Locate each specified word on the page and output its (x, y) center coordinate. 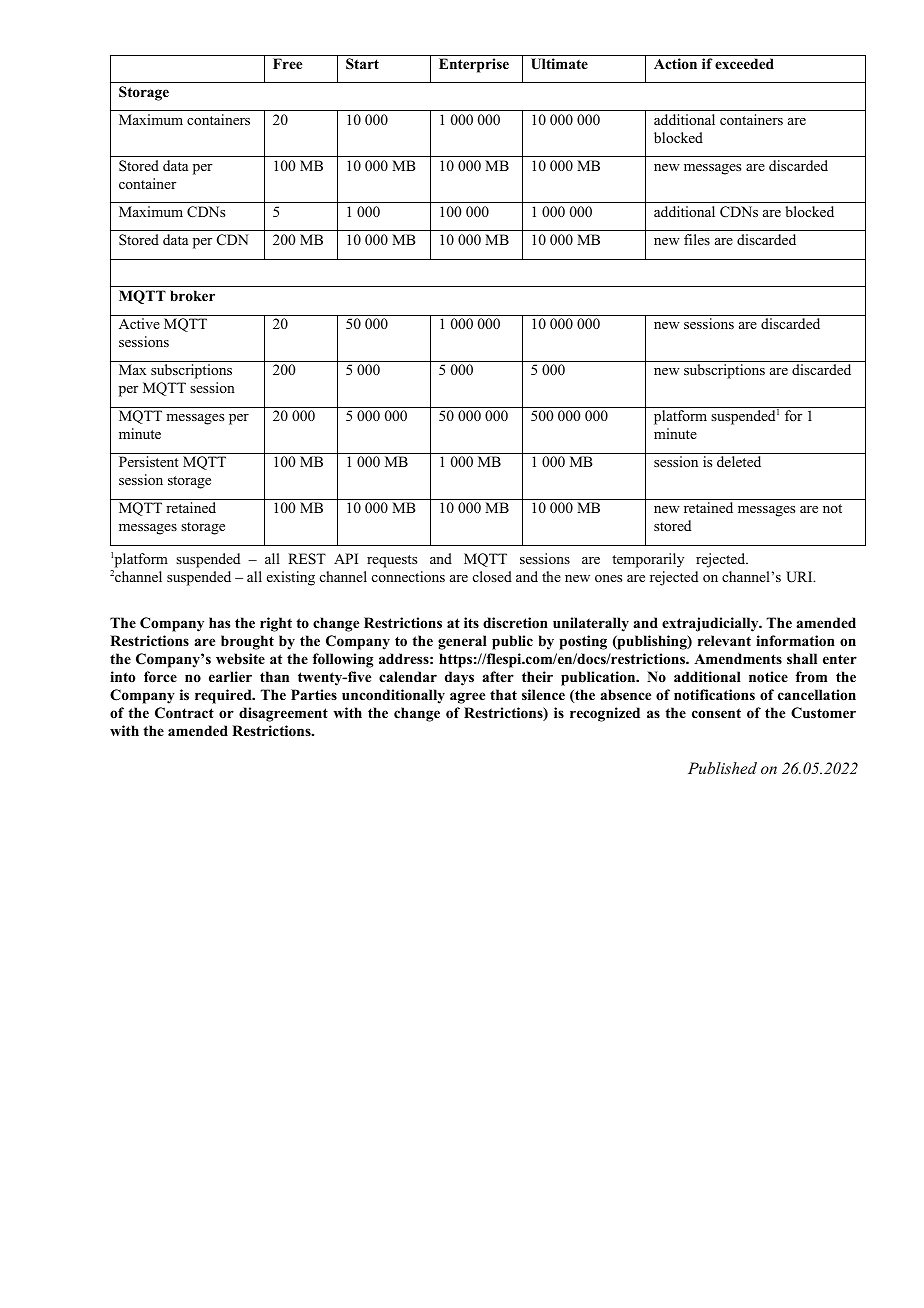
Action (675, 63)
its (471, 622)
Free (287, 63)
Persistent (149, 461)
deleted (739, 461)
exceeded (744, 63)
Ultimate (559, 64)
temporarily (648, 560)
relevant (724, 640)
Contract (184, 713)
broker (192, 295)
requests (392, 561)
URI (800, 577)
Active (139, 323)
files (697, 239)
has (219, 622)
